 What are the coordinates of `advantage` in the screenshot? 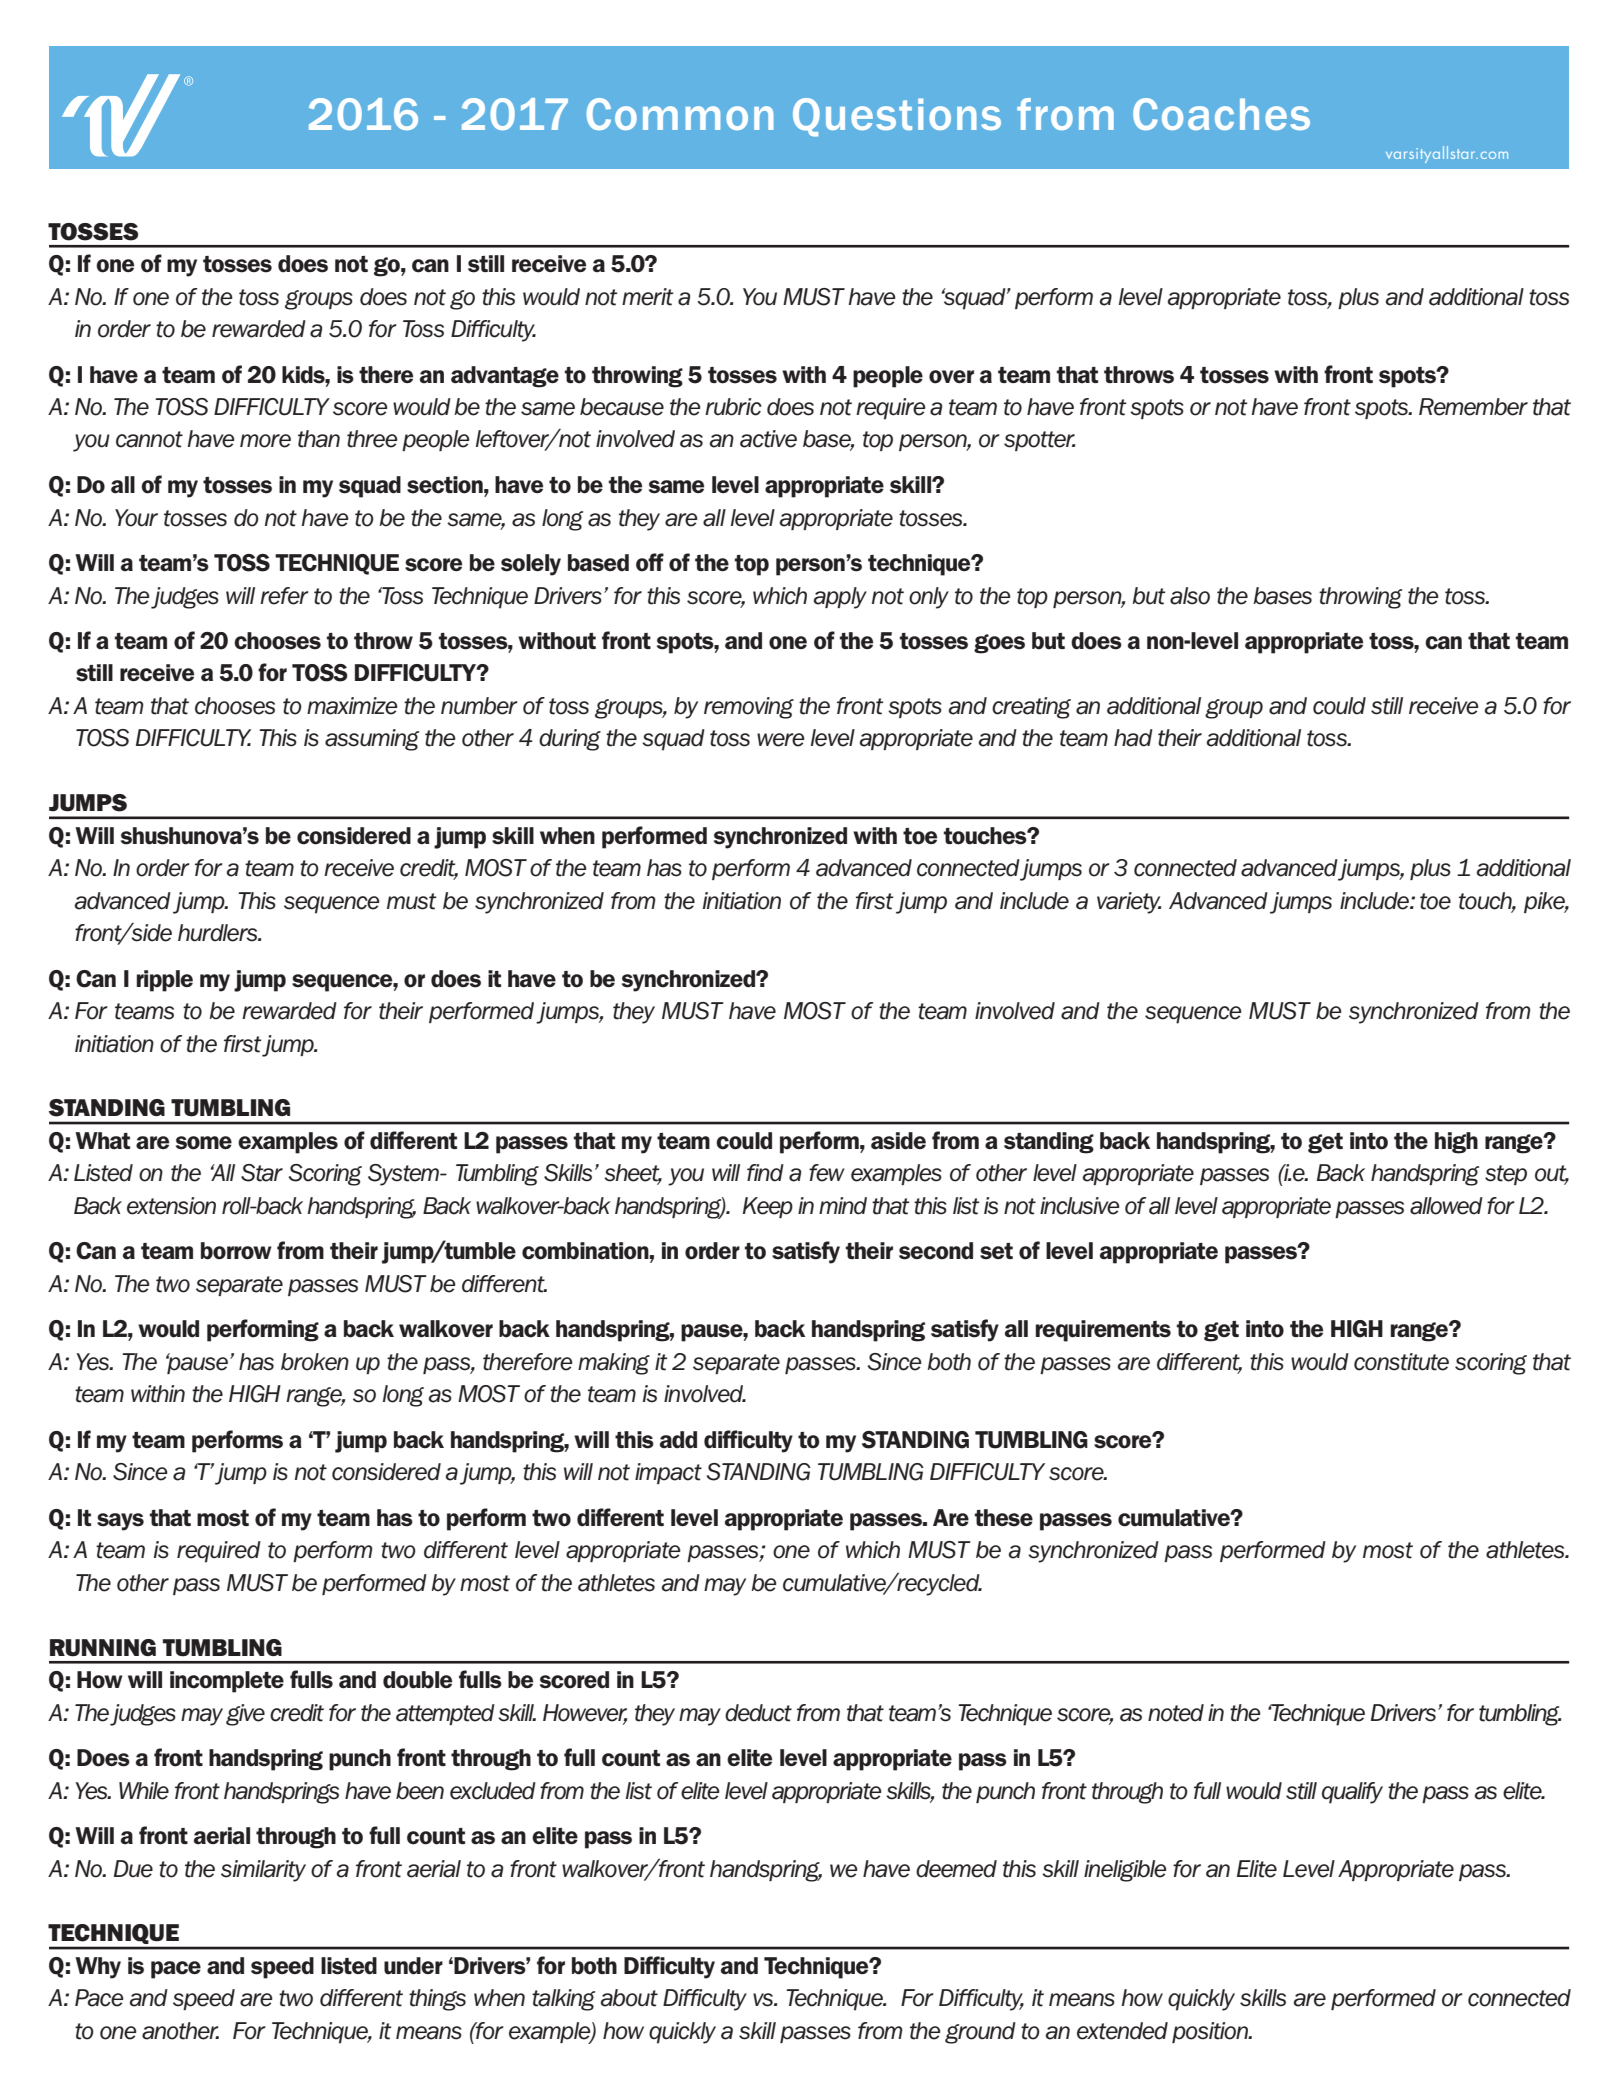 It's located at (505, 377).
